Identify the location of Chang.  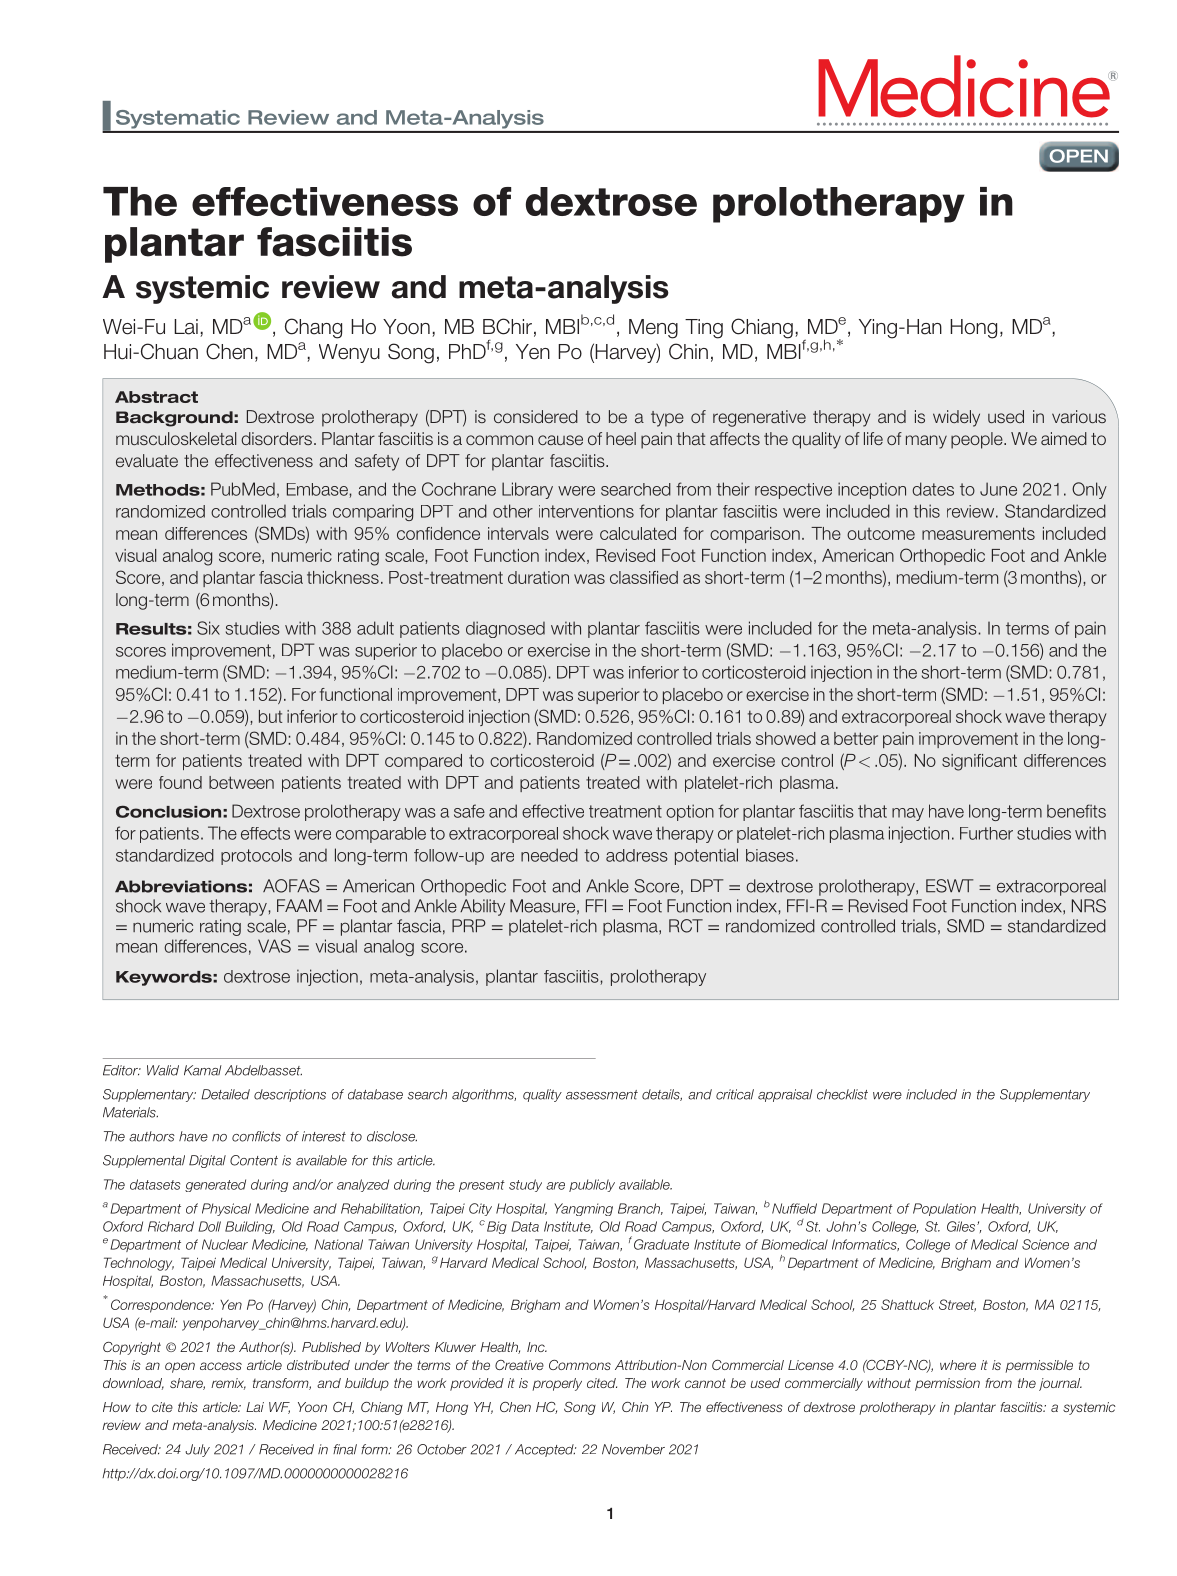
(313, 328).
